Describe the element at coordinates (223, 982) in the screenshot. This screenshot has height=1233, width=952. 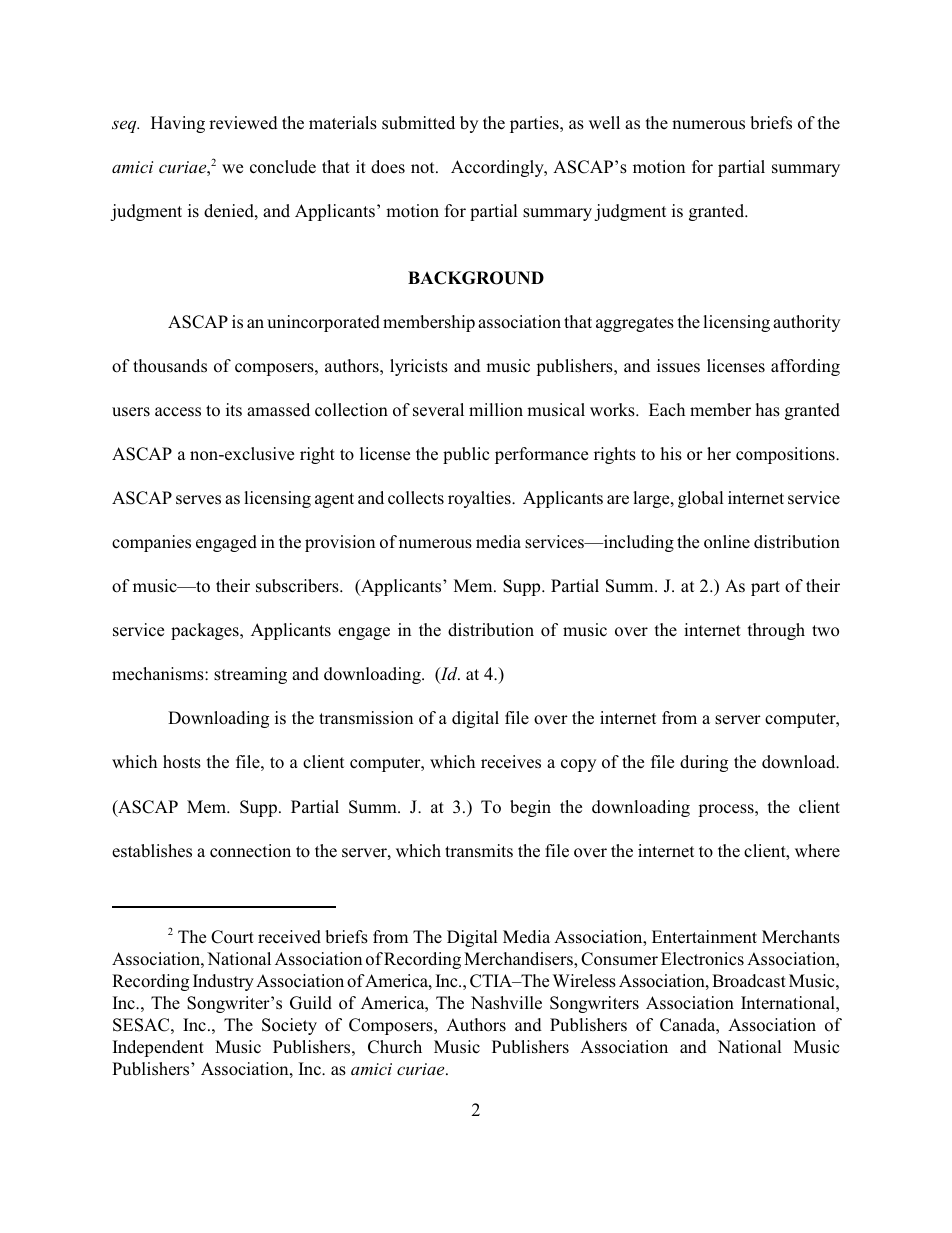
I see `Industry` at that location.
